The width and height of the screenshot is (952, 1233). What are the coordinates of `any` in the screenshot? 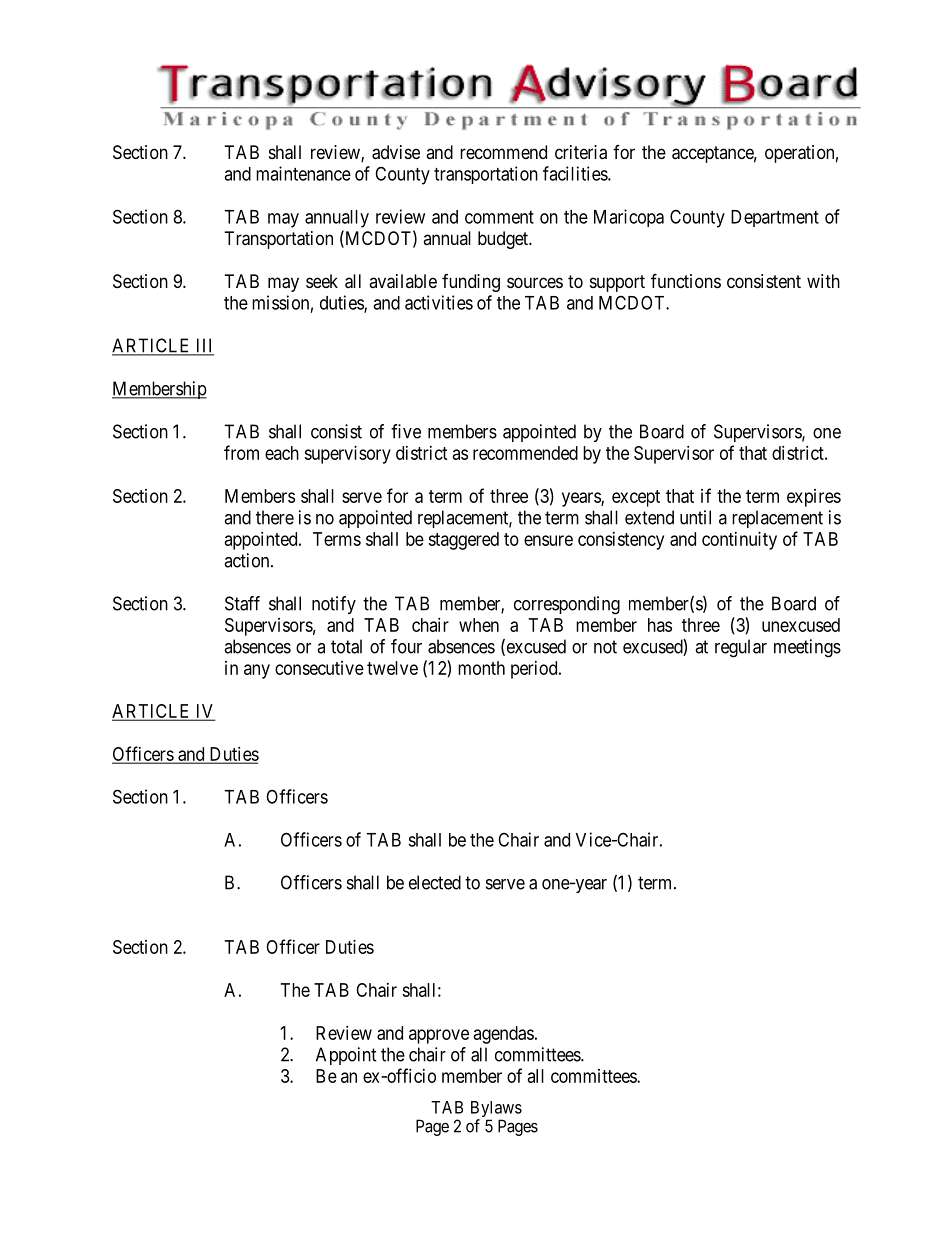 It's located at (257, 671).
